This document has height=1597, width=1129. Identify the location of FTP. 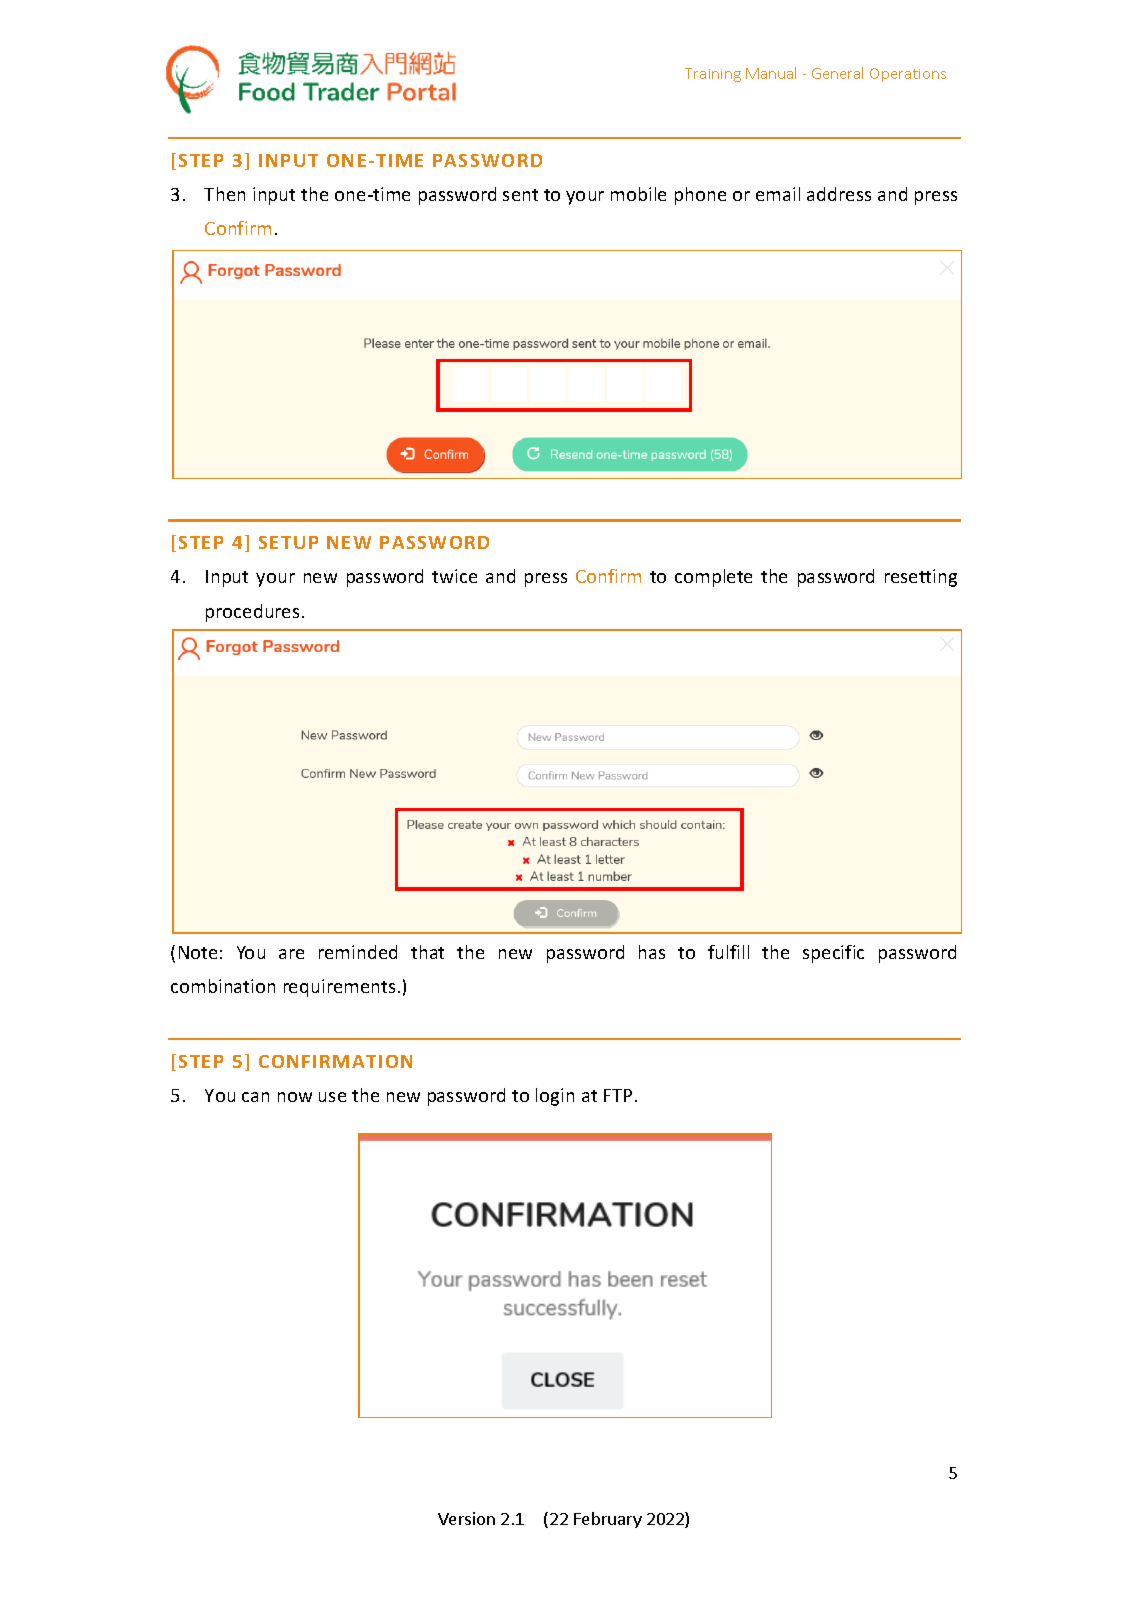
(618, 1095).
